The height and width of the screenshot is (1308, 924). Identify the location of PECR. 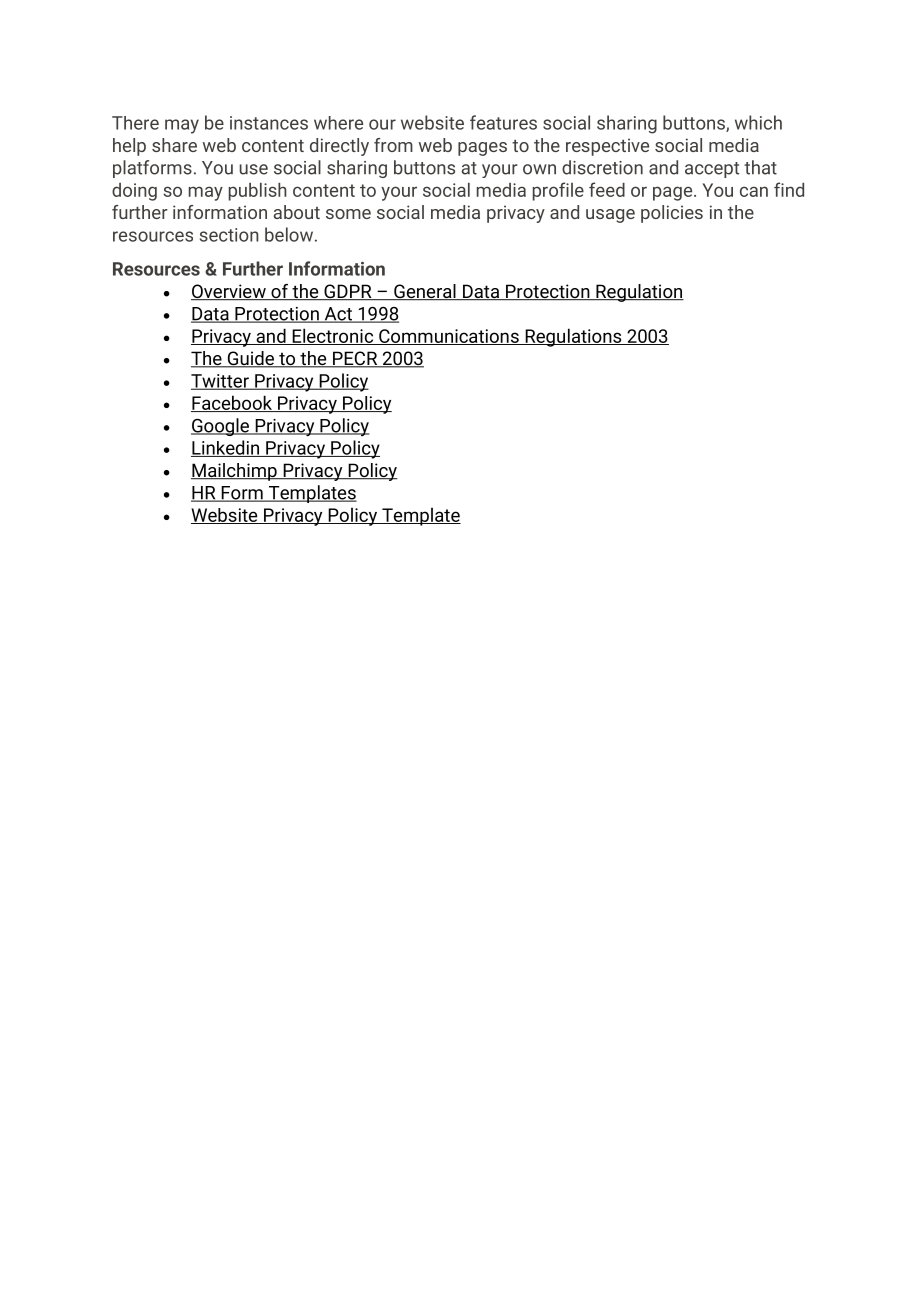
(355, 359).
